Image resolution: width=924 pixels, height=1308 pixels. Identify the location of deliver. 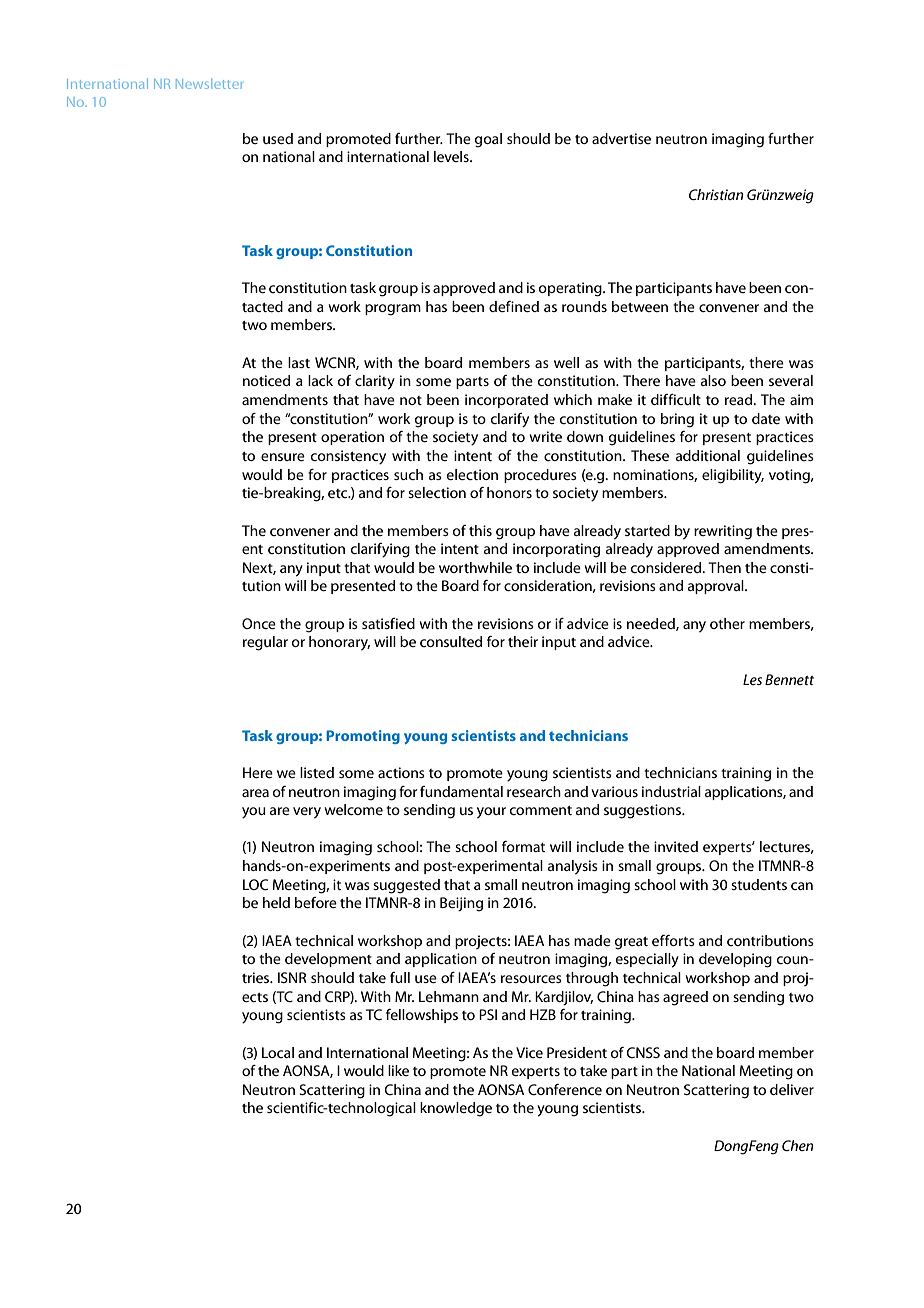
(792, 1089).
